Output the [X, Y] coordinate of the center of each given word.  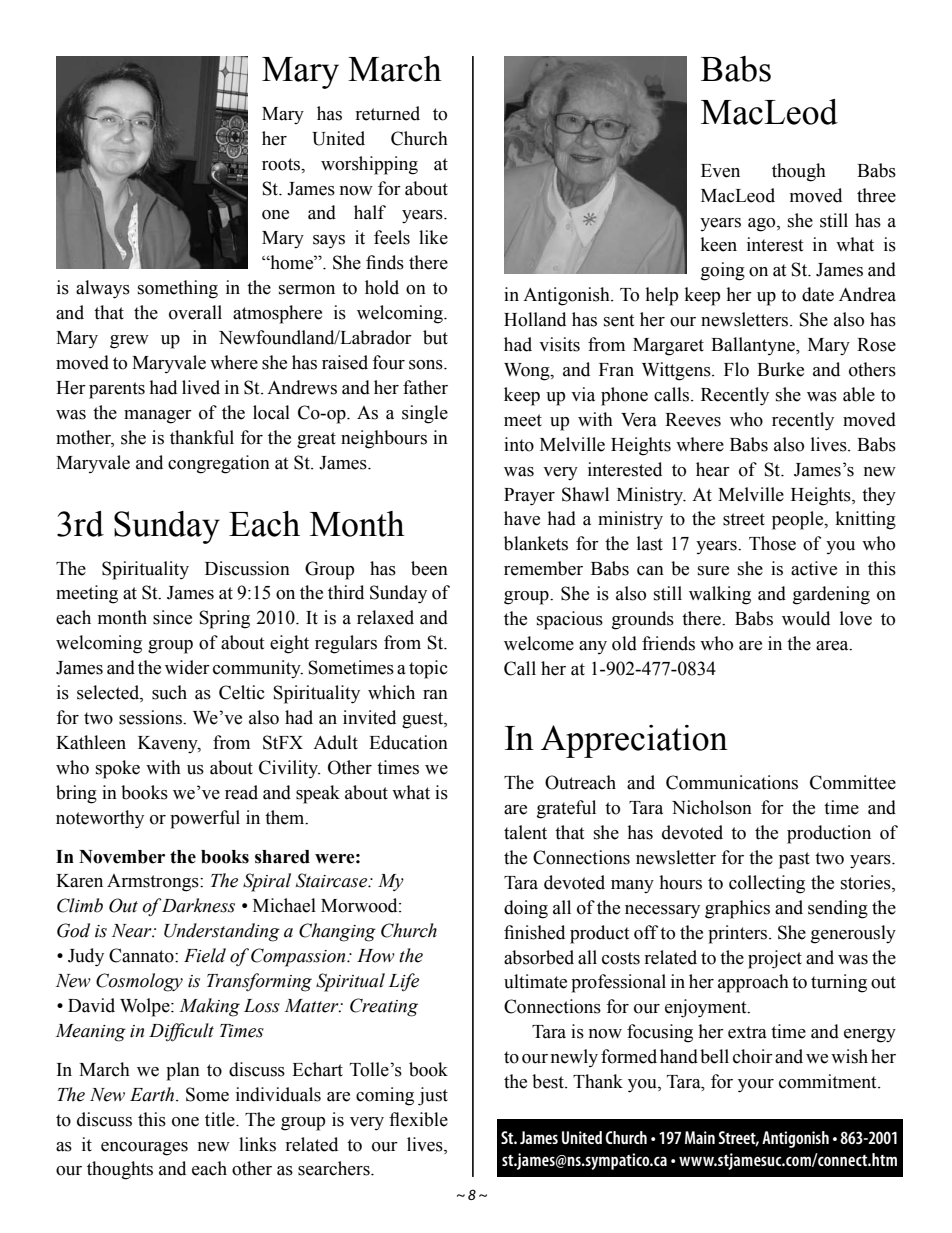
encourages [144, 1149]
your [756, 1086]
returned [387, 113]
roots [282, 164]
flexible [418, 1119]
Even [720, 171]
